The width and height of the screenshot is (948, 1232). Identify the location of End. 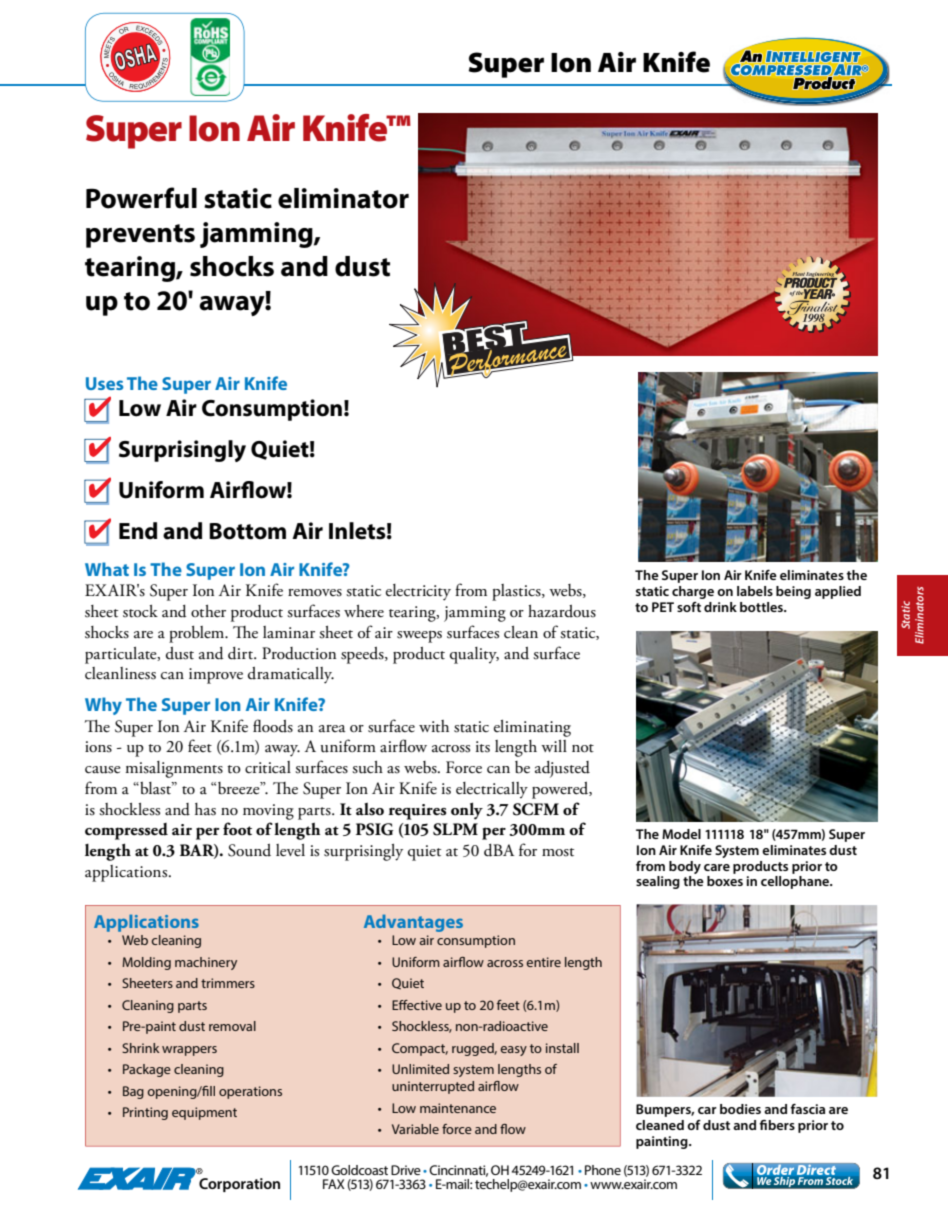
(138, 531).
